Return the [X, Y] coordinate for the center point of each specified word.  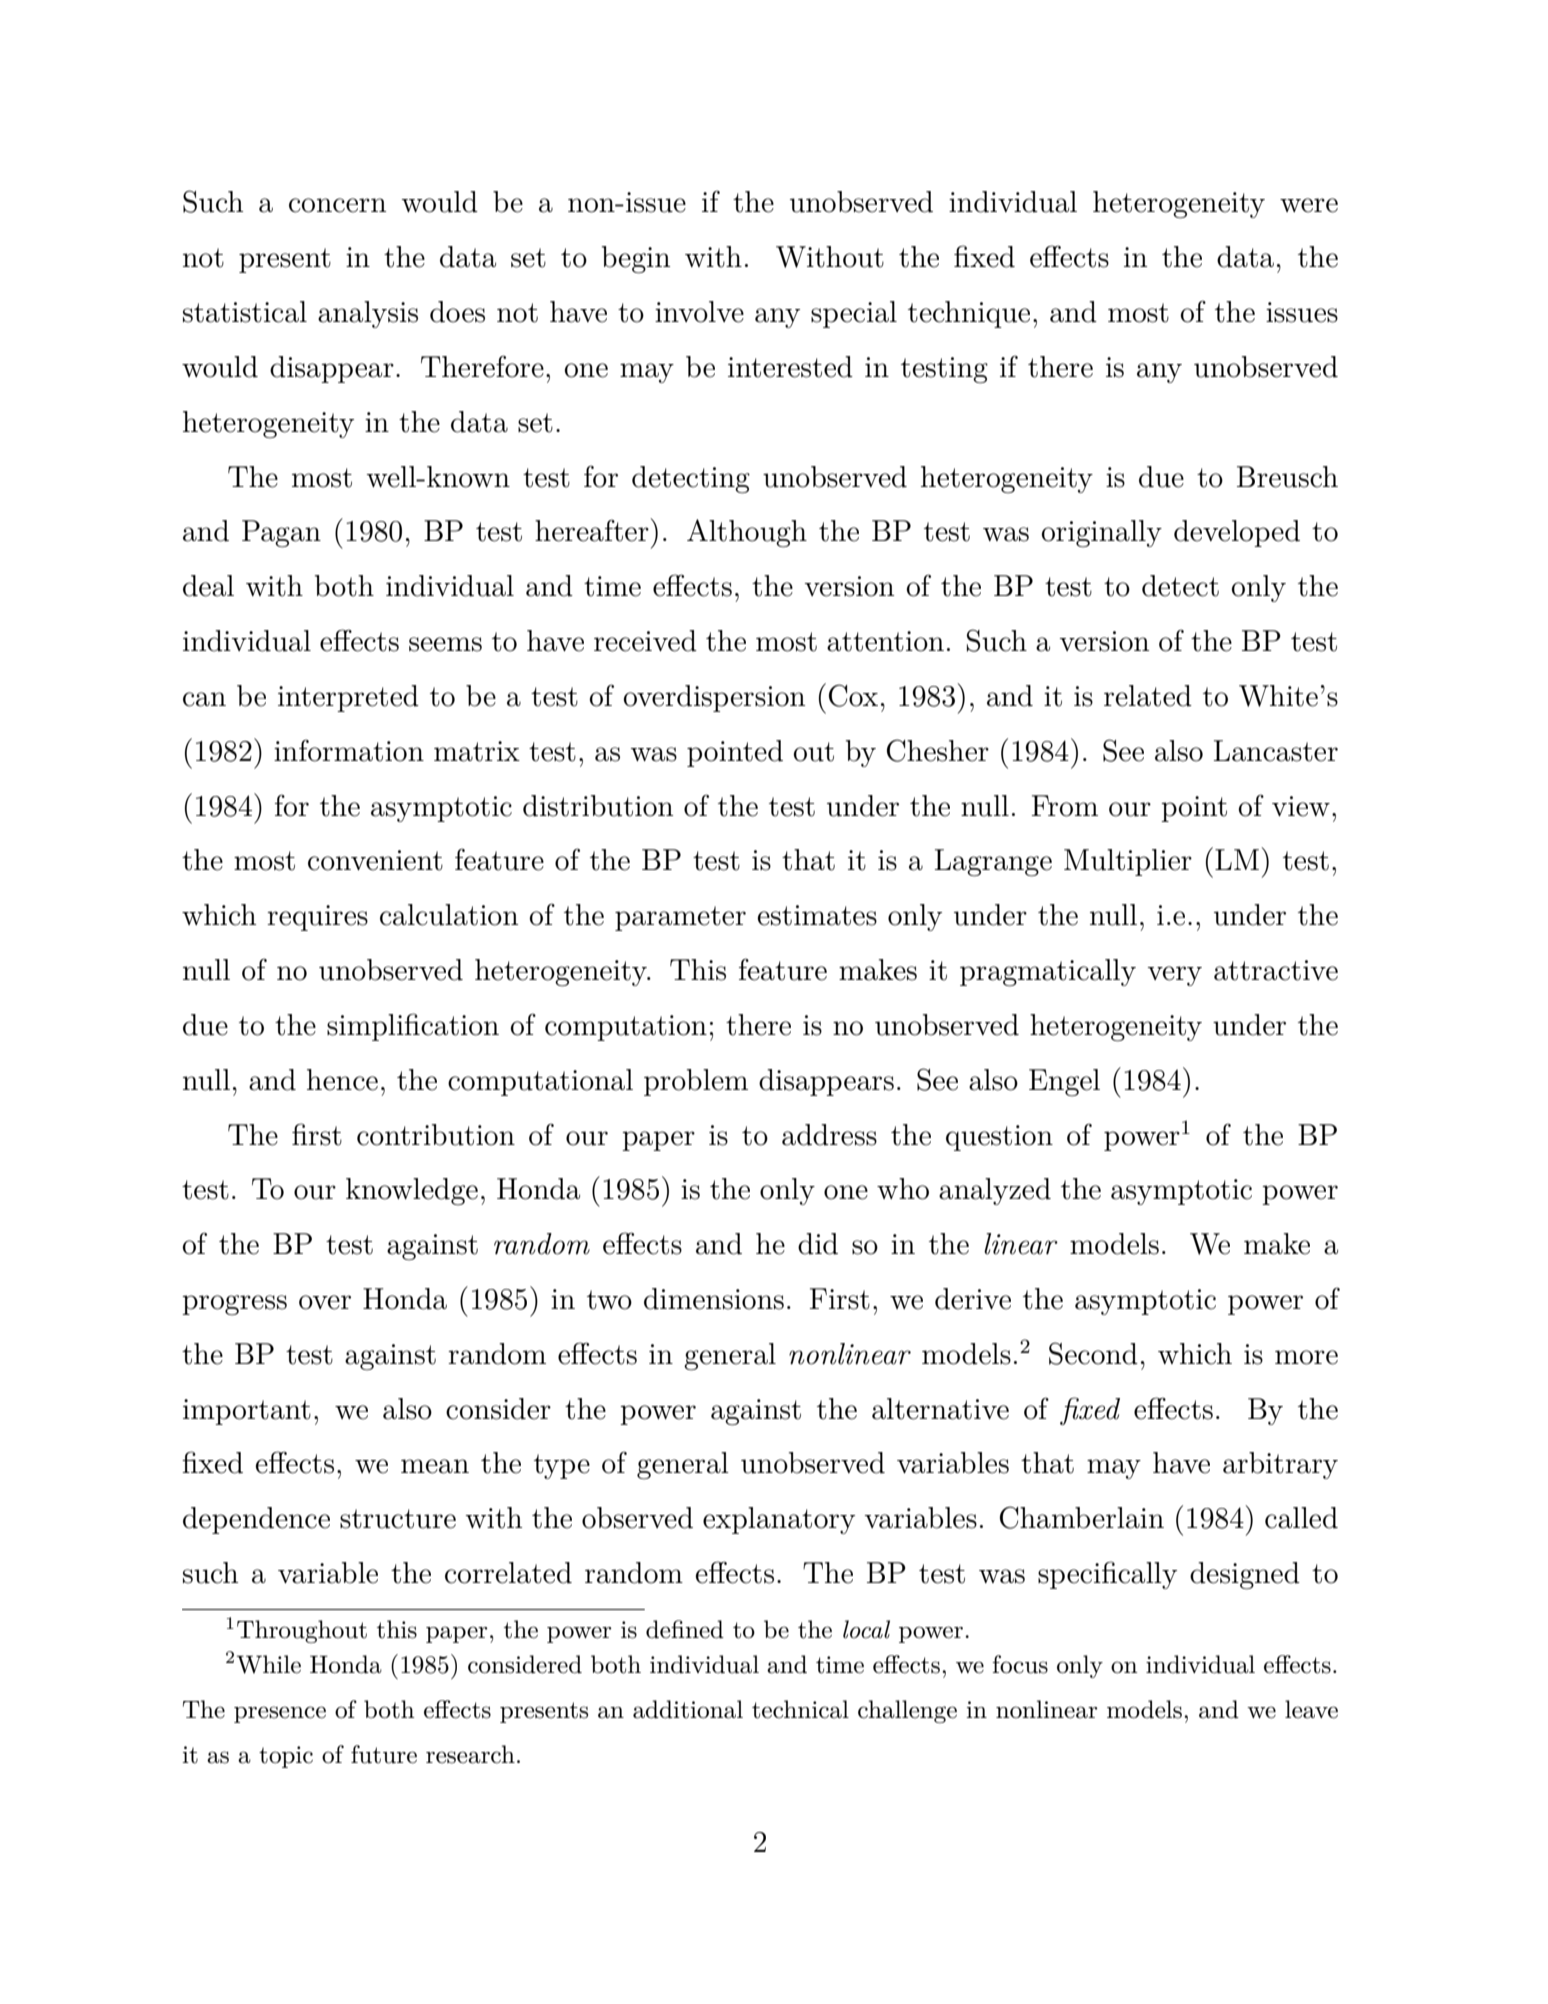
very [1174, 976]
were [1309, 205]
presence [280, 1714]
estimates [817, 915]
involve [699, 312]
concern [337, 205]
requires [317, 918]
